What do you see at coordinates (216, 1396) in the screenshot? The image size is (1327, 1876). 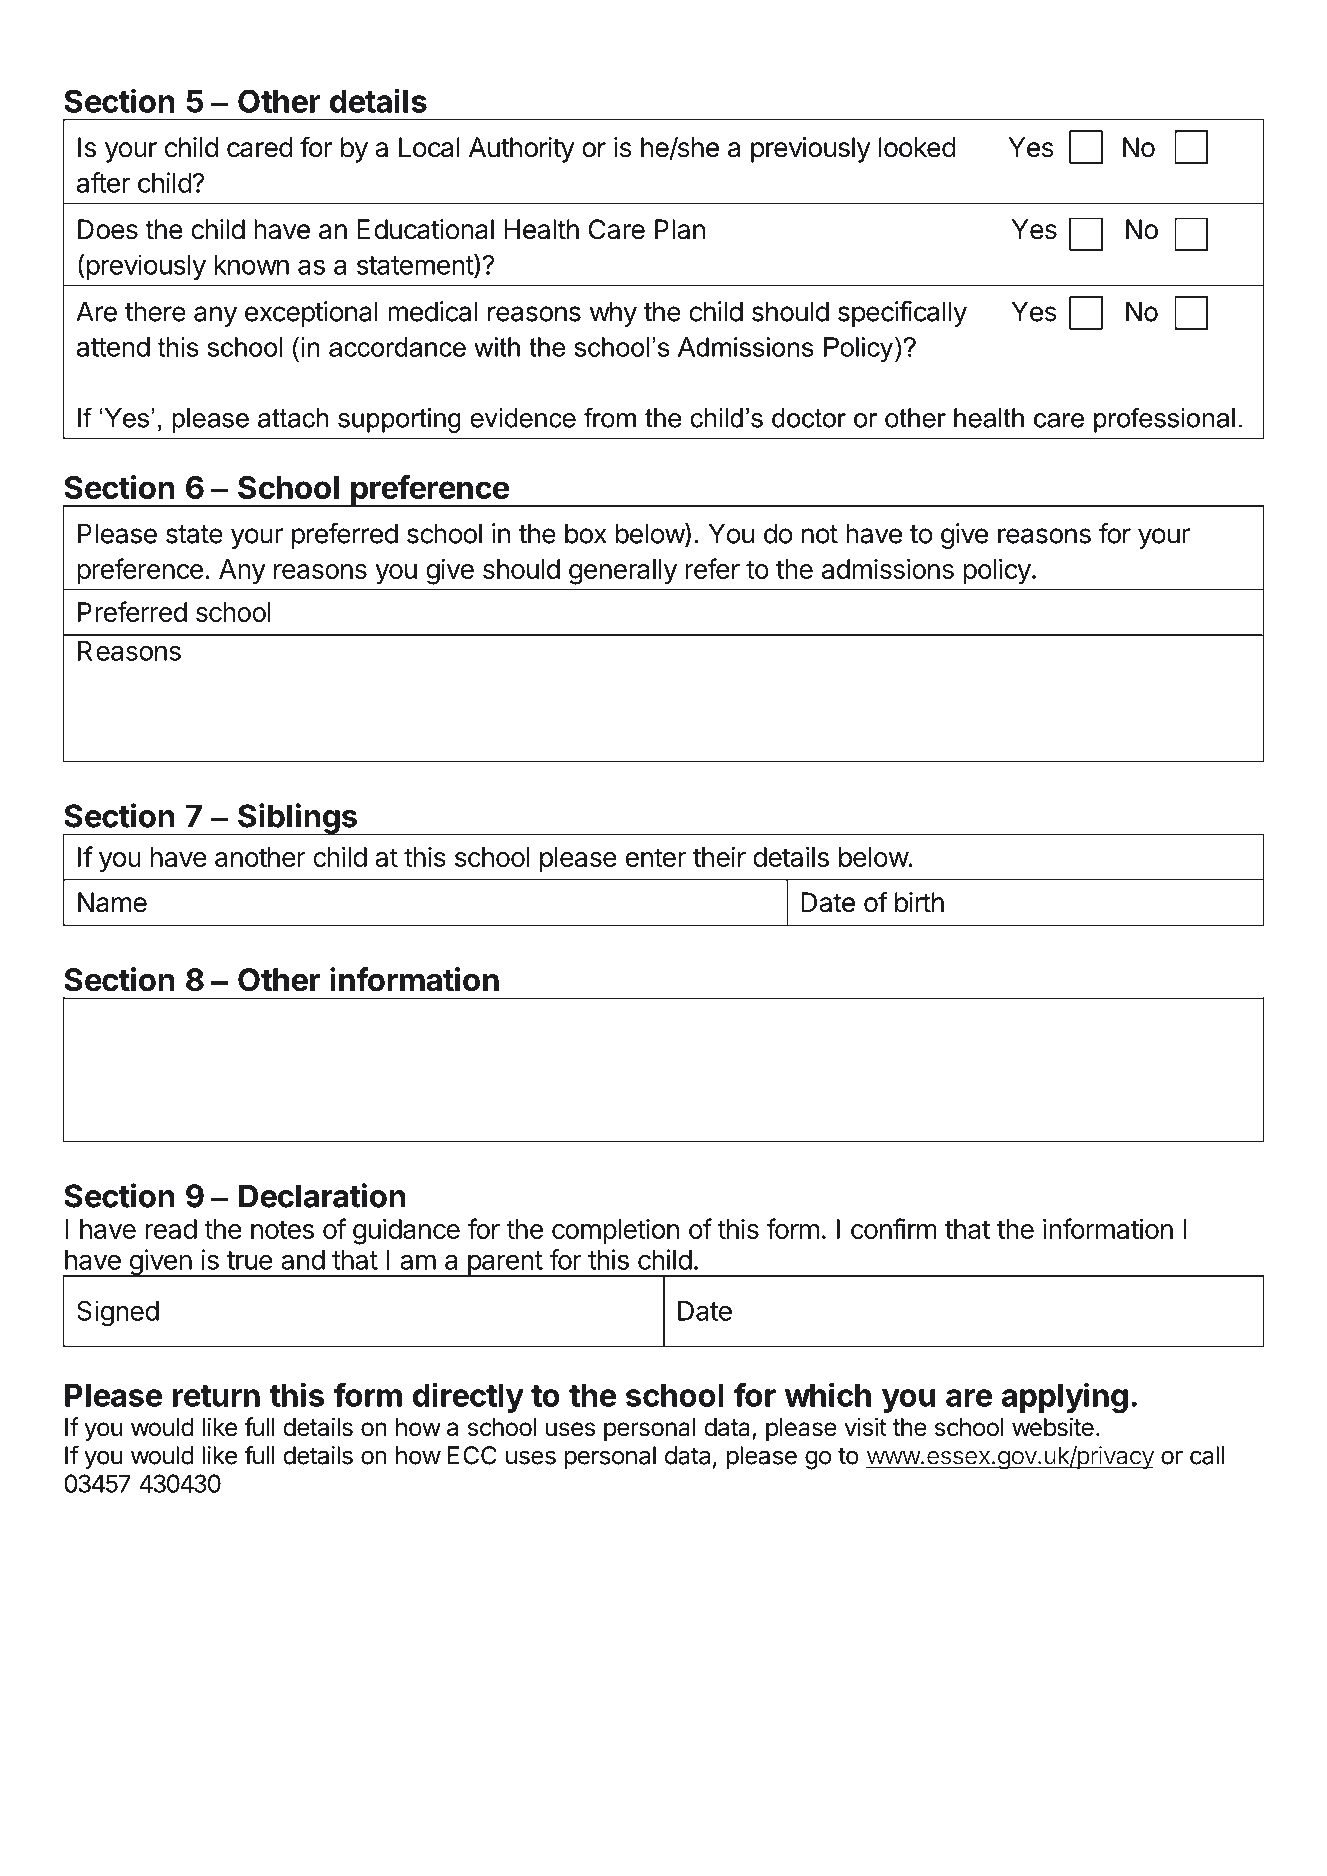 I see `return` at bounding box center [216, 1396].
